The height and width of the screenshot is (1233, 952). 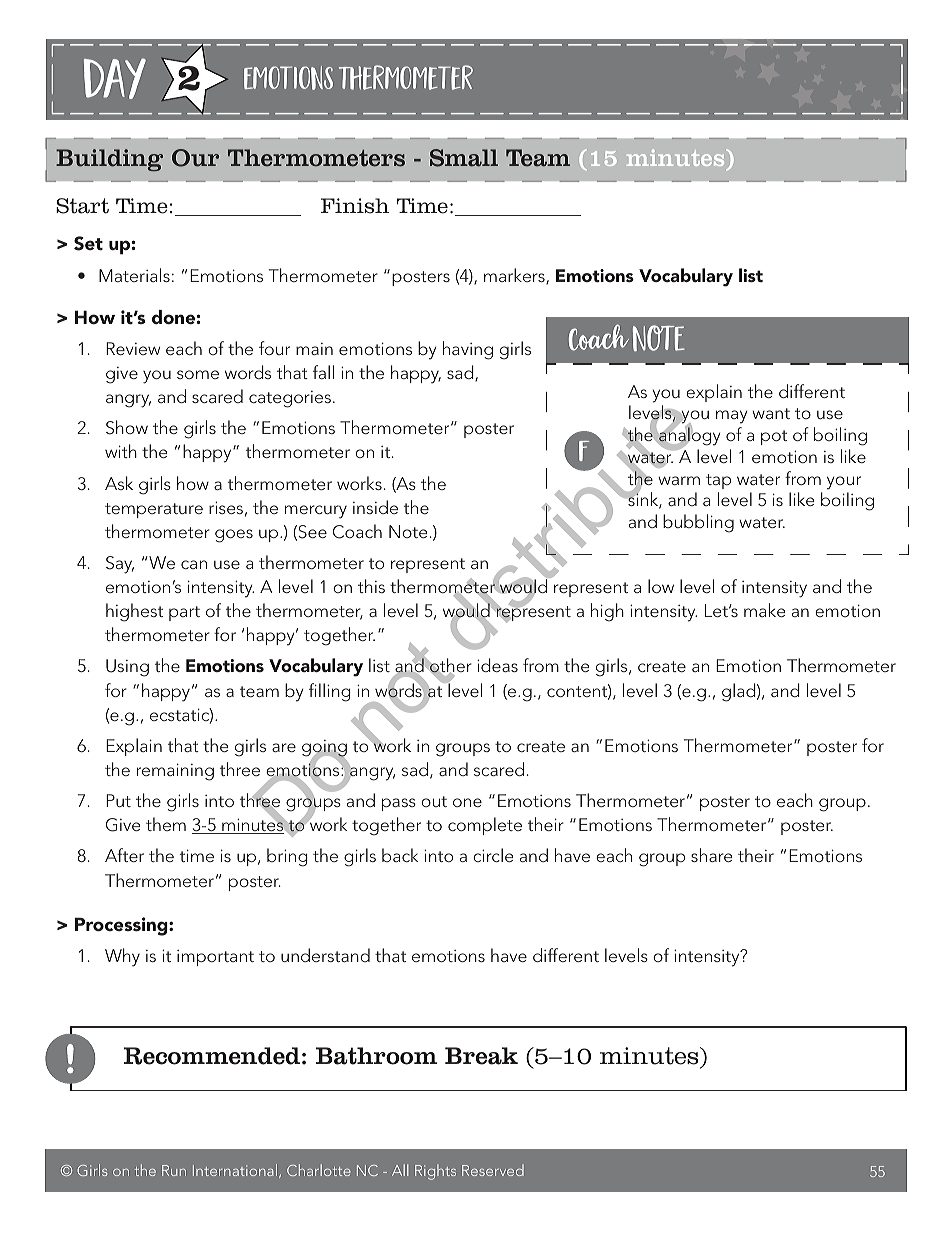 I want to click on part, so click(x=184, y=613).
